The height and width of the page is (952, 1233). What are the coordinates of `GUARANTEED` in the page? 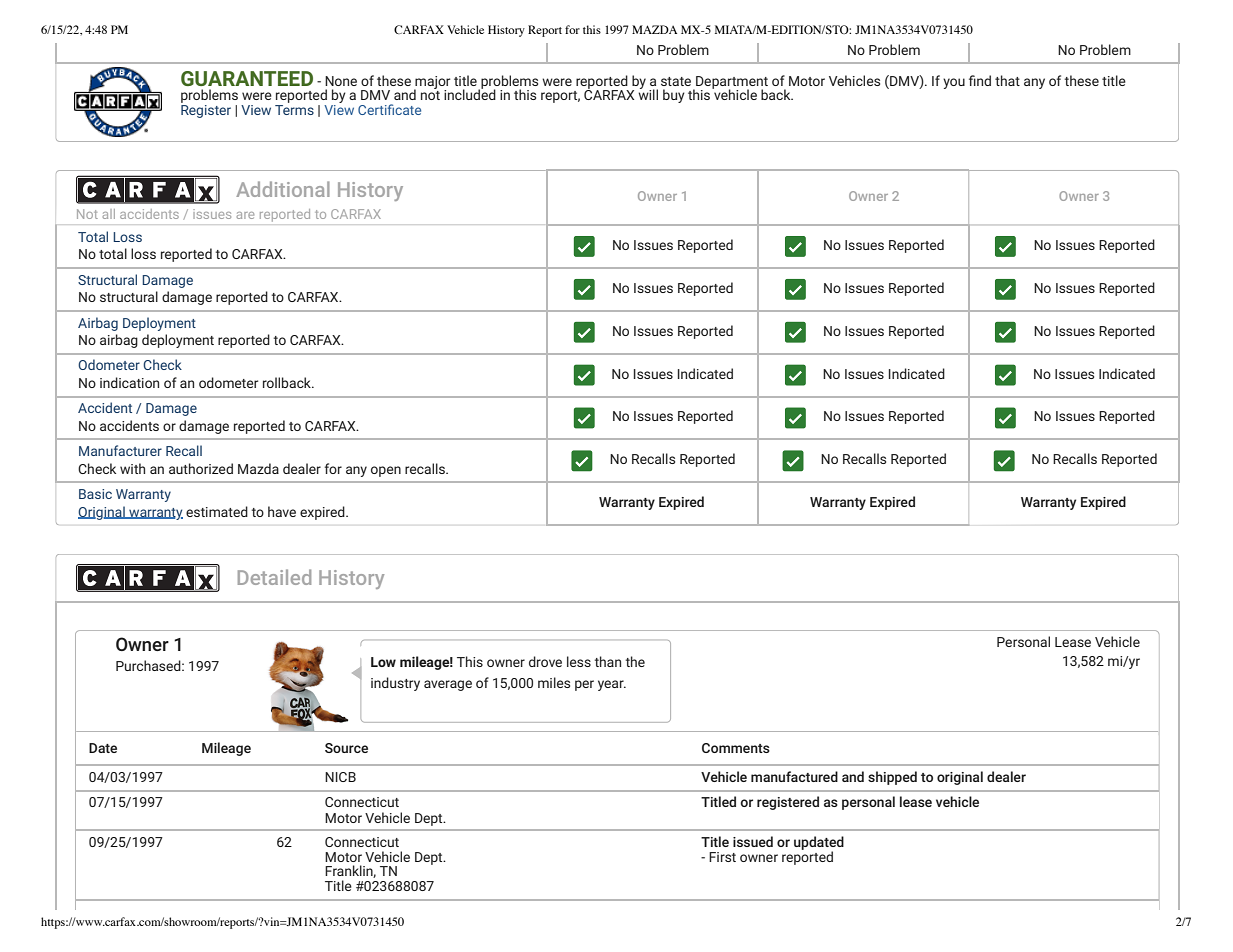 It's located at (247, 78).
